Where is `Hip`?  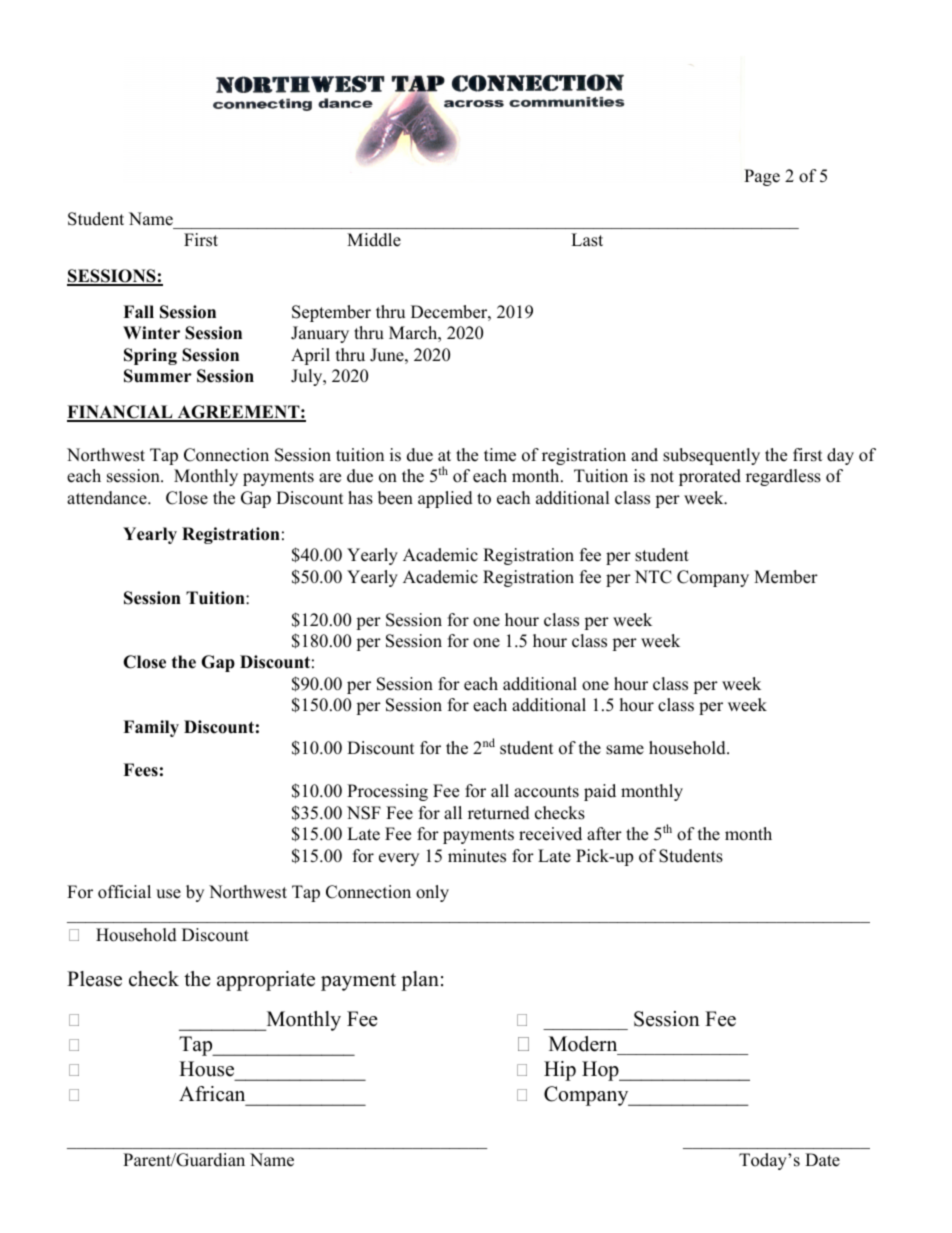 Hip is located at coordinates (560, 1071).
